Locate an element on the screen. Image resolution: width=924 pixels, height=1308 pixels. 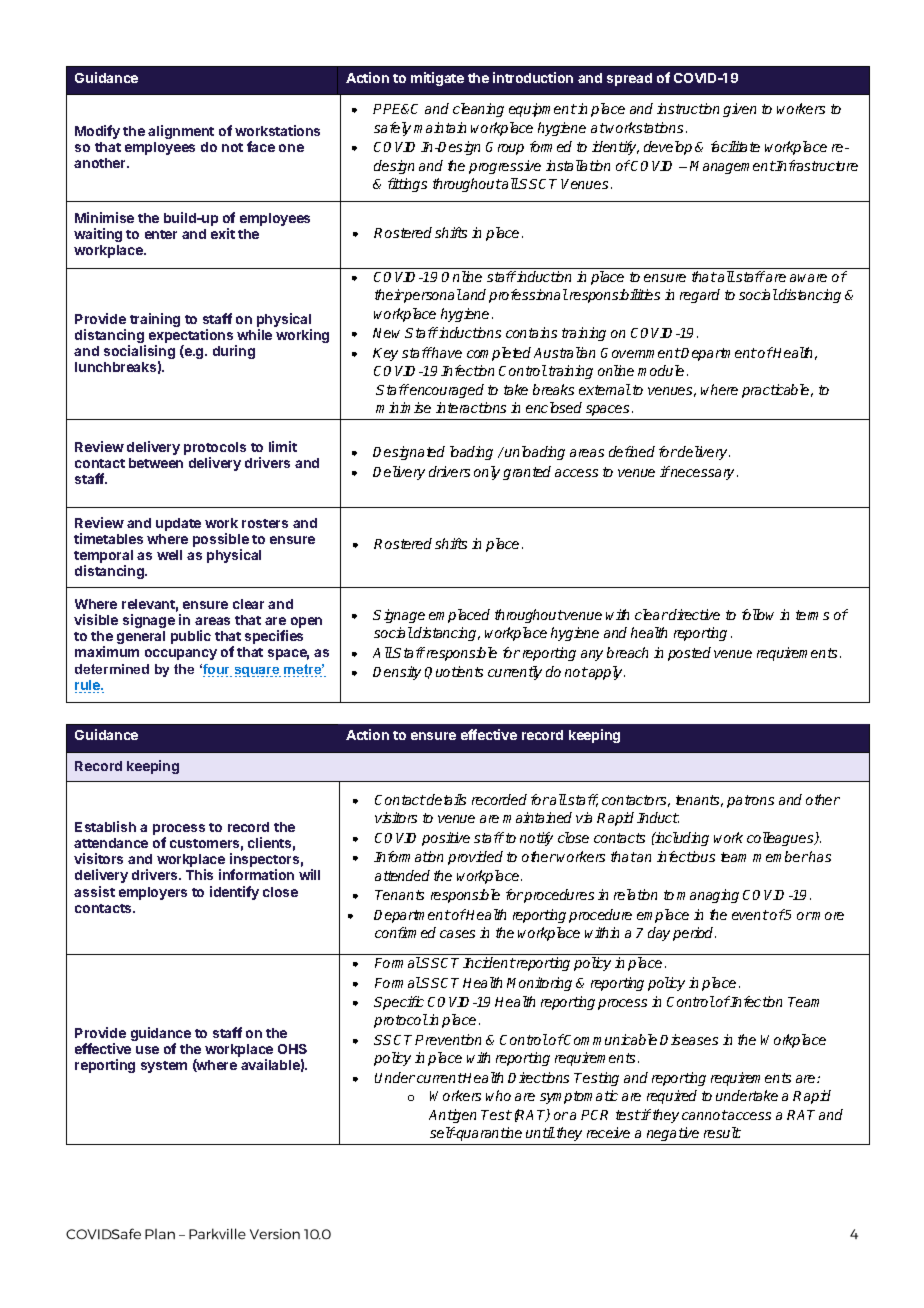
alignment is located at coordinates (181, 132).
